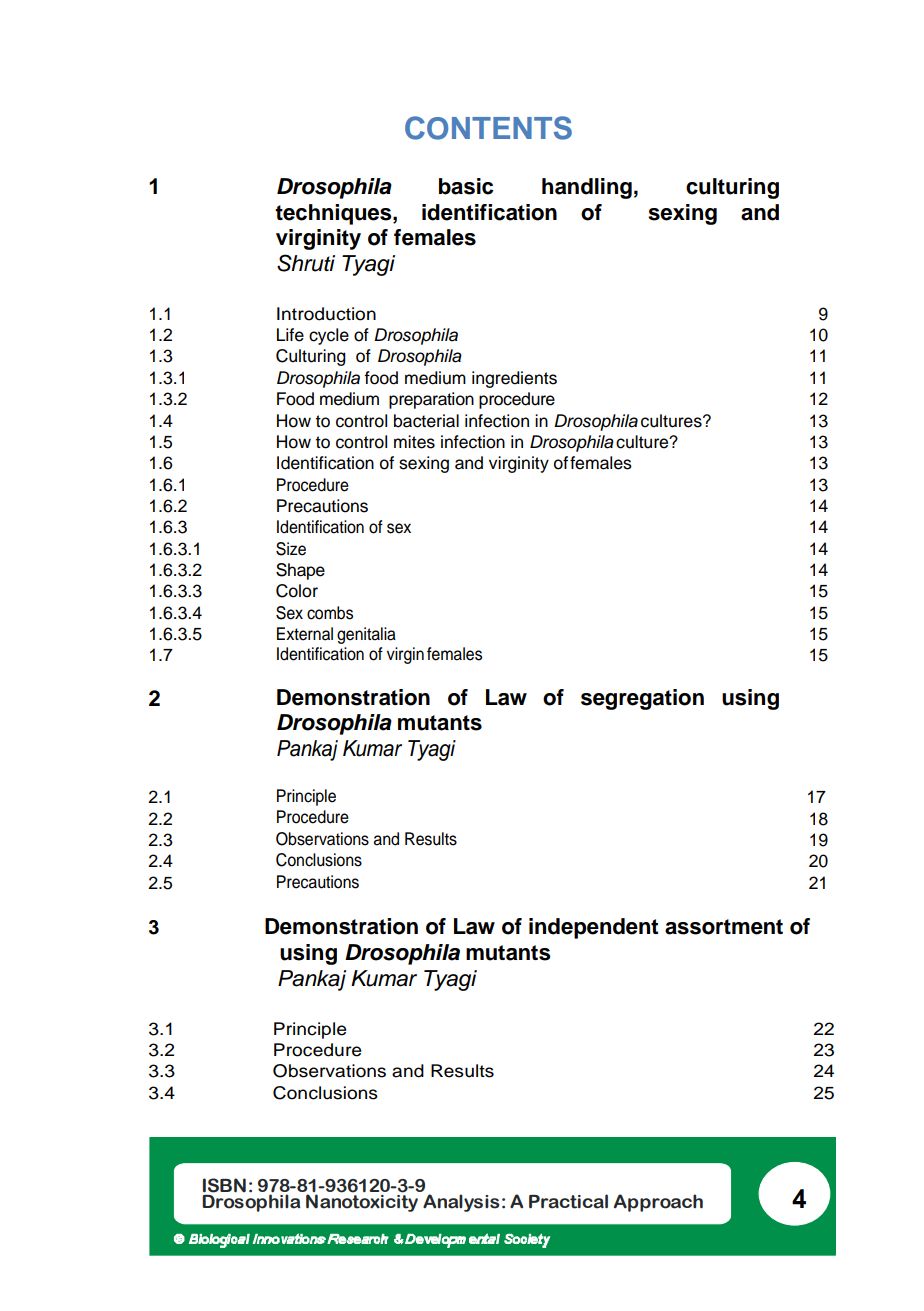  Describe the element at coordinates (291, 549) in the screenshot. I see `Size` at that location.
